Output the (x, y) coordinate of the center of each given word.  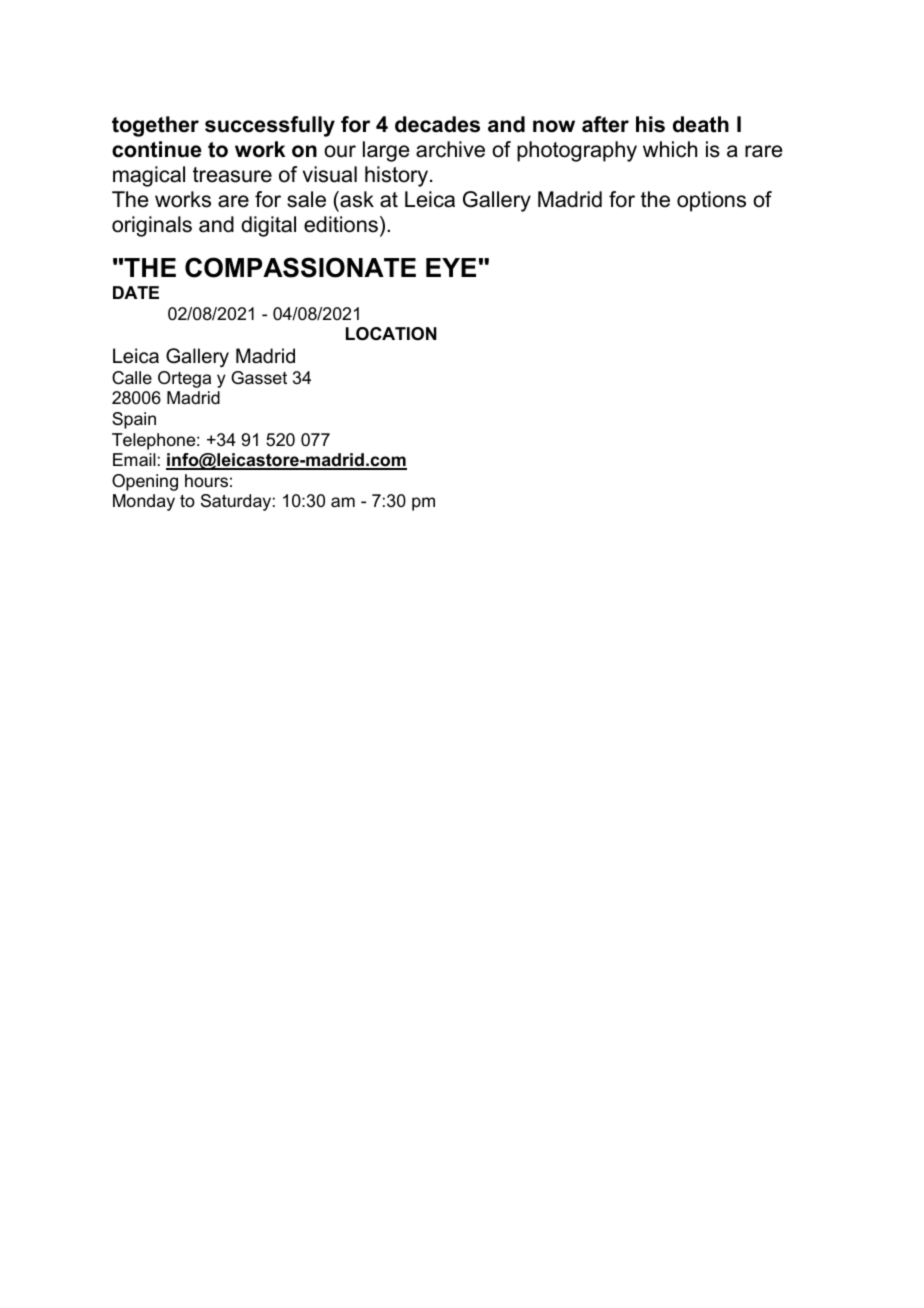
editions (341, 224)
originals (152, 226)
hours (206, 480)
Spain (134, 420)
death (701, 124)
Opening (145, 482)
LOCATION (391, 334)
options (711, 201)
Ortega (184, 379)
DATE (136, 292)
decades (437, 124)
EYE (451, 267)
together (155, 126)
